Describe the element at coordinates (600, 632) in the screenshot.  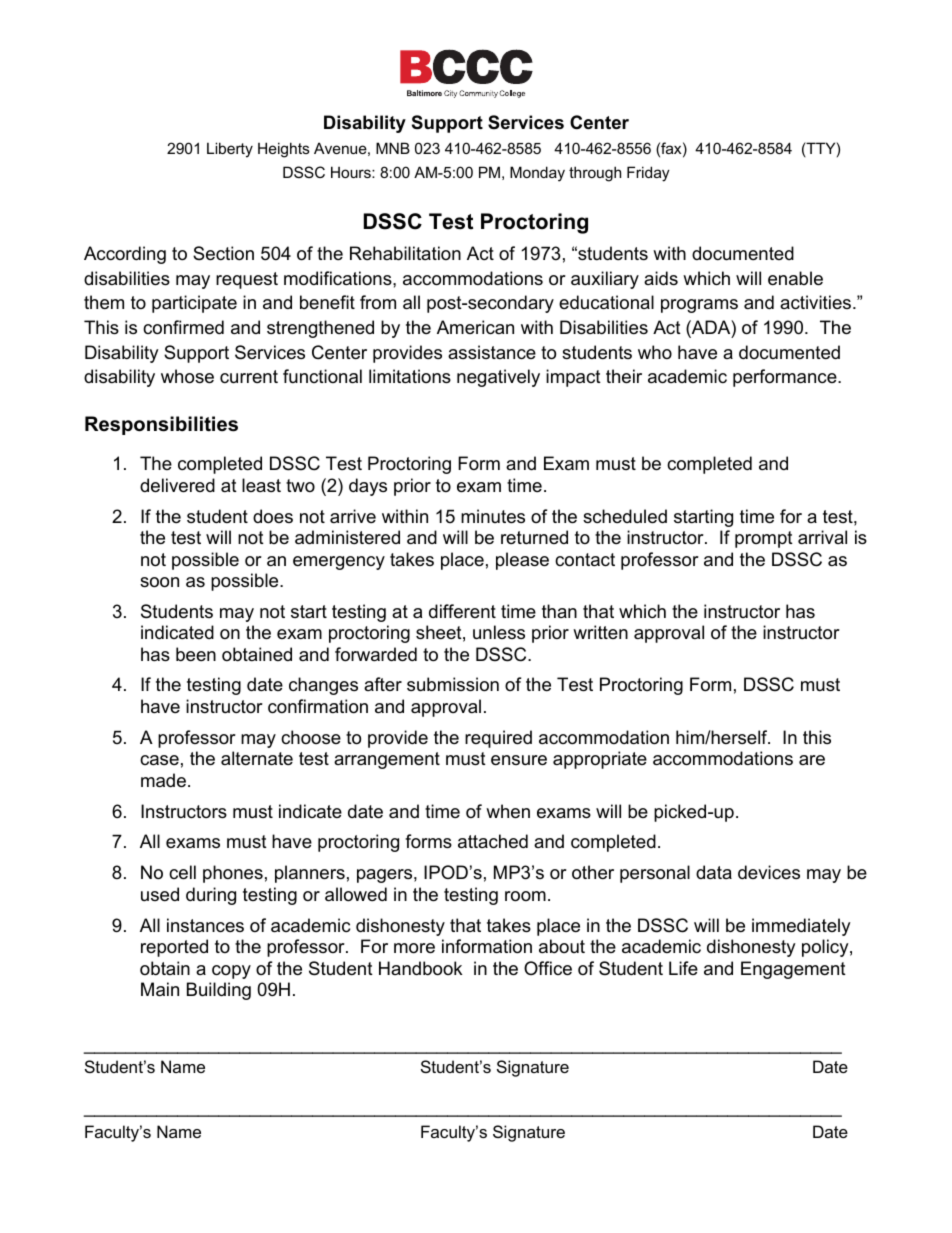
I see `written` at that location.
